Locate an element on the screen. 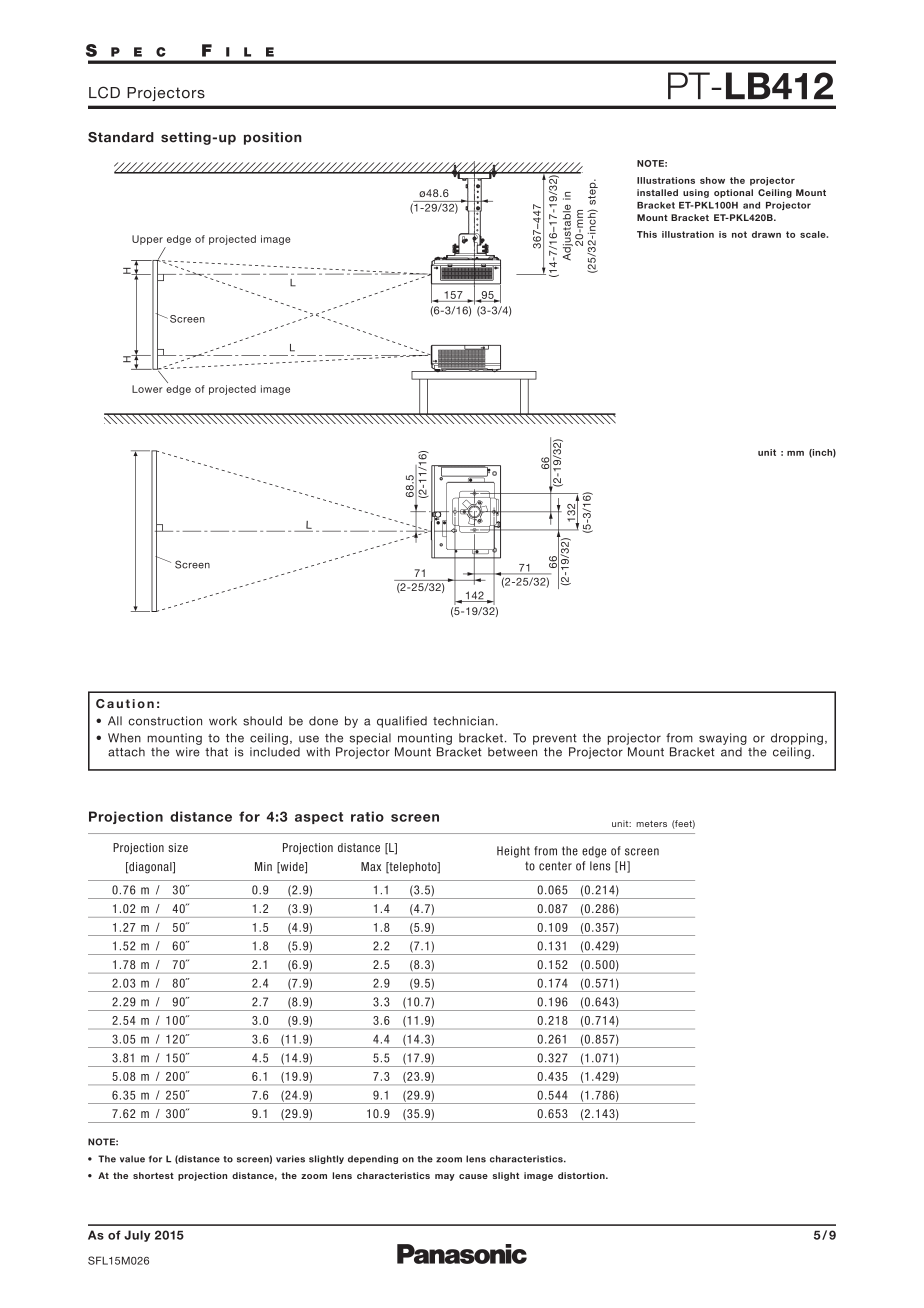  Standard is located at coordinates (121, 137).
